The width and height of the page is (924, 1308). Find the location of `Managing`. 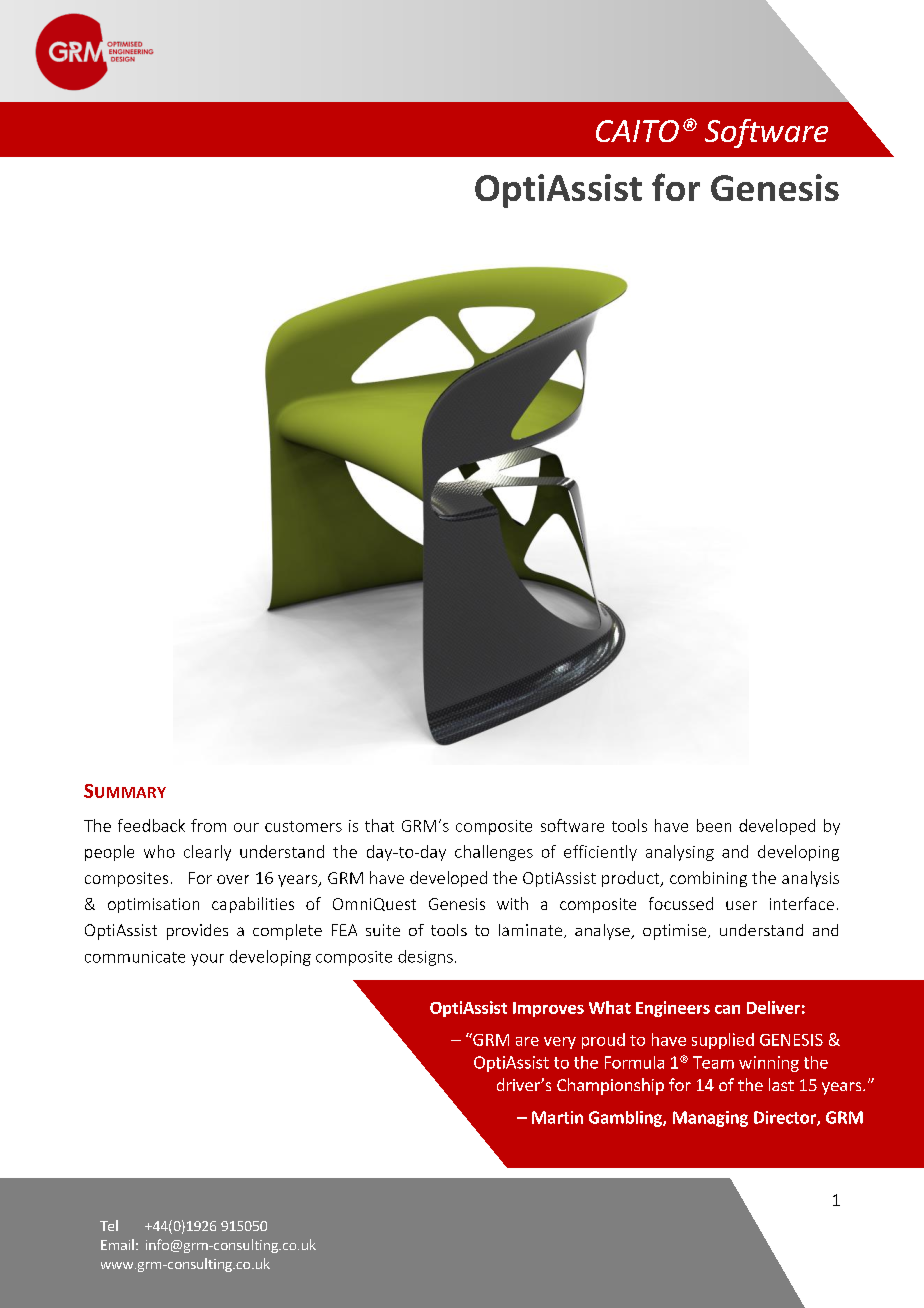

Managing is located at coordinates (710, 1119).
